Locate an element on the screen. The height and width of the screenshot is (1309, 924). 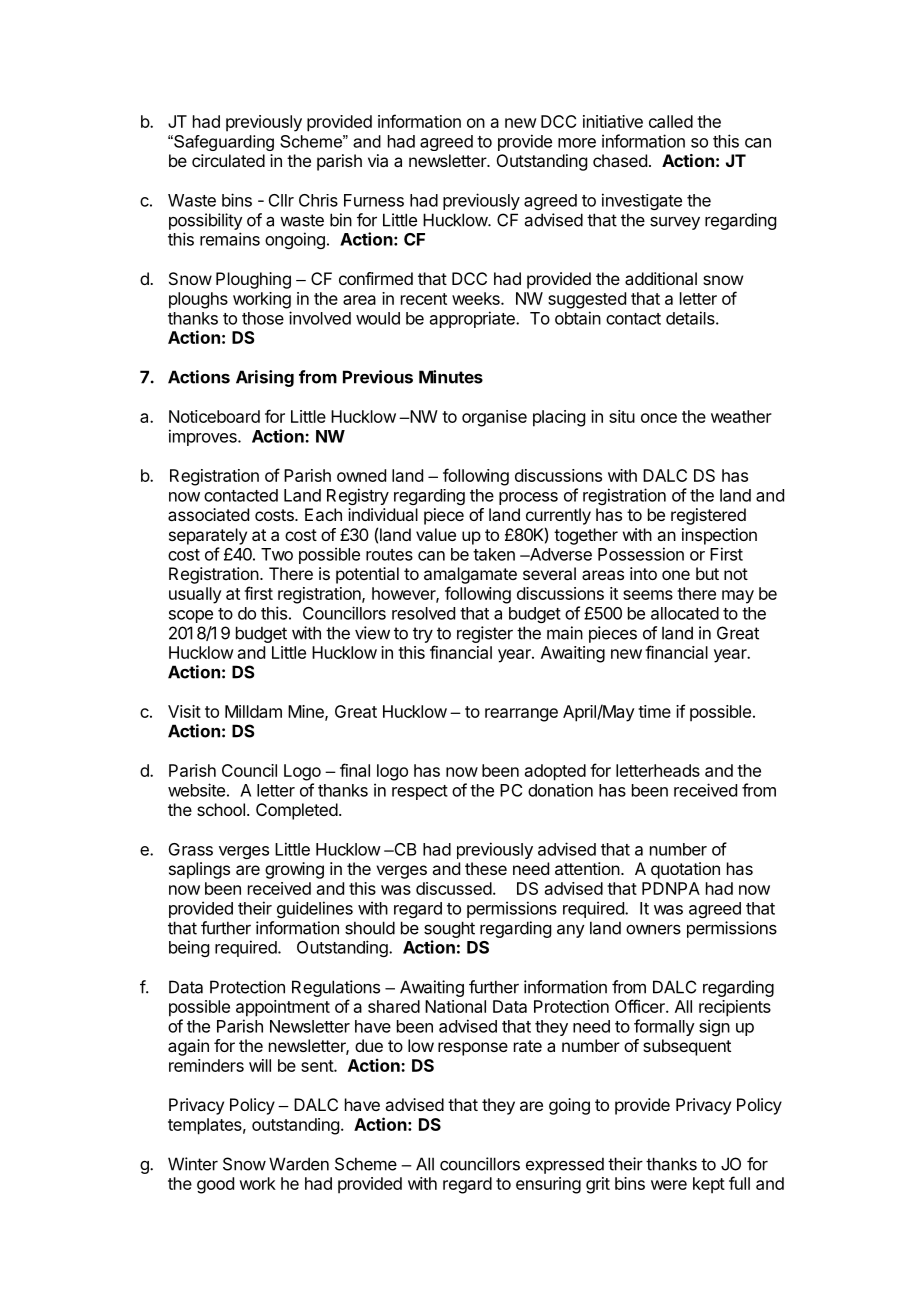
via is located at coordinates (378, 160).
